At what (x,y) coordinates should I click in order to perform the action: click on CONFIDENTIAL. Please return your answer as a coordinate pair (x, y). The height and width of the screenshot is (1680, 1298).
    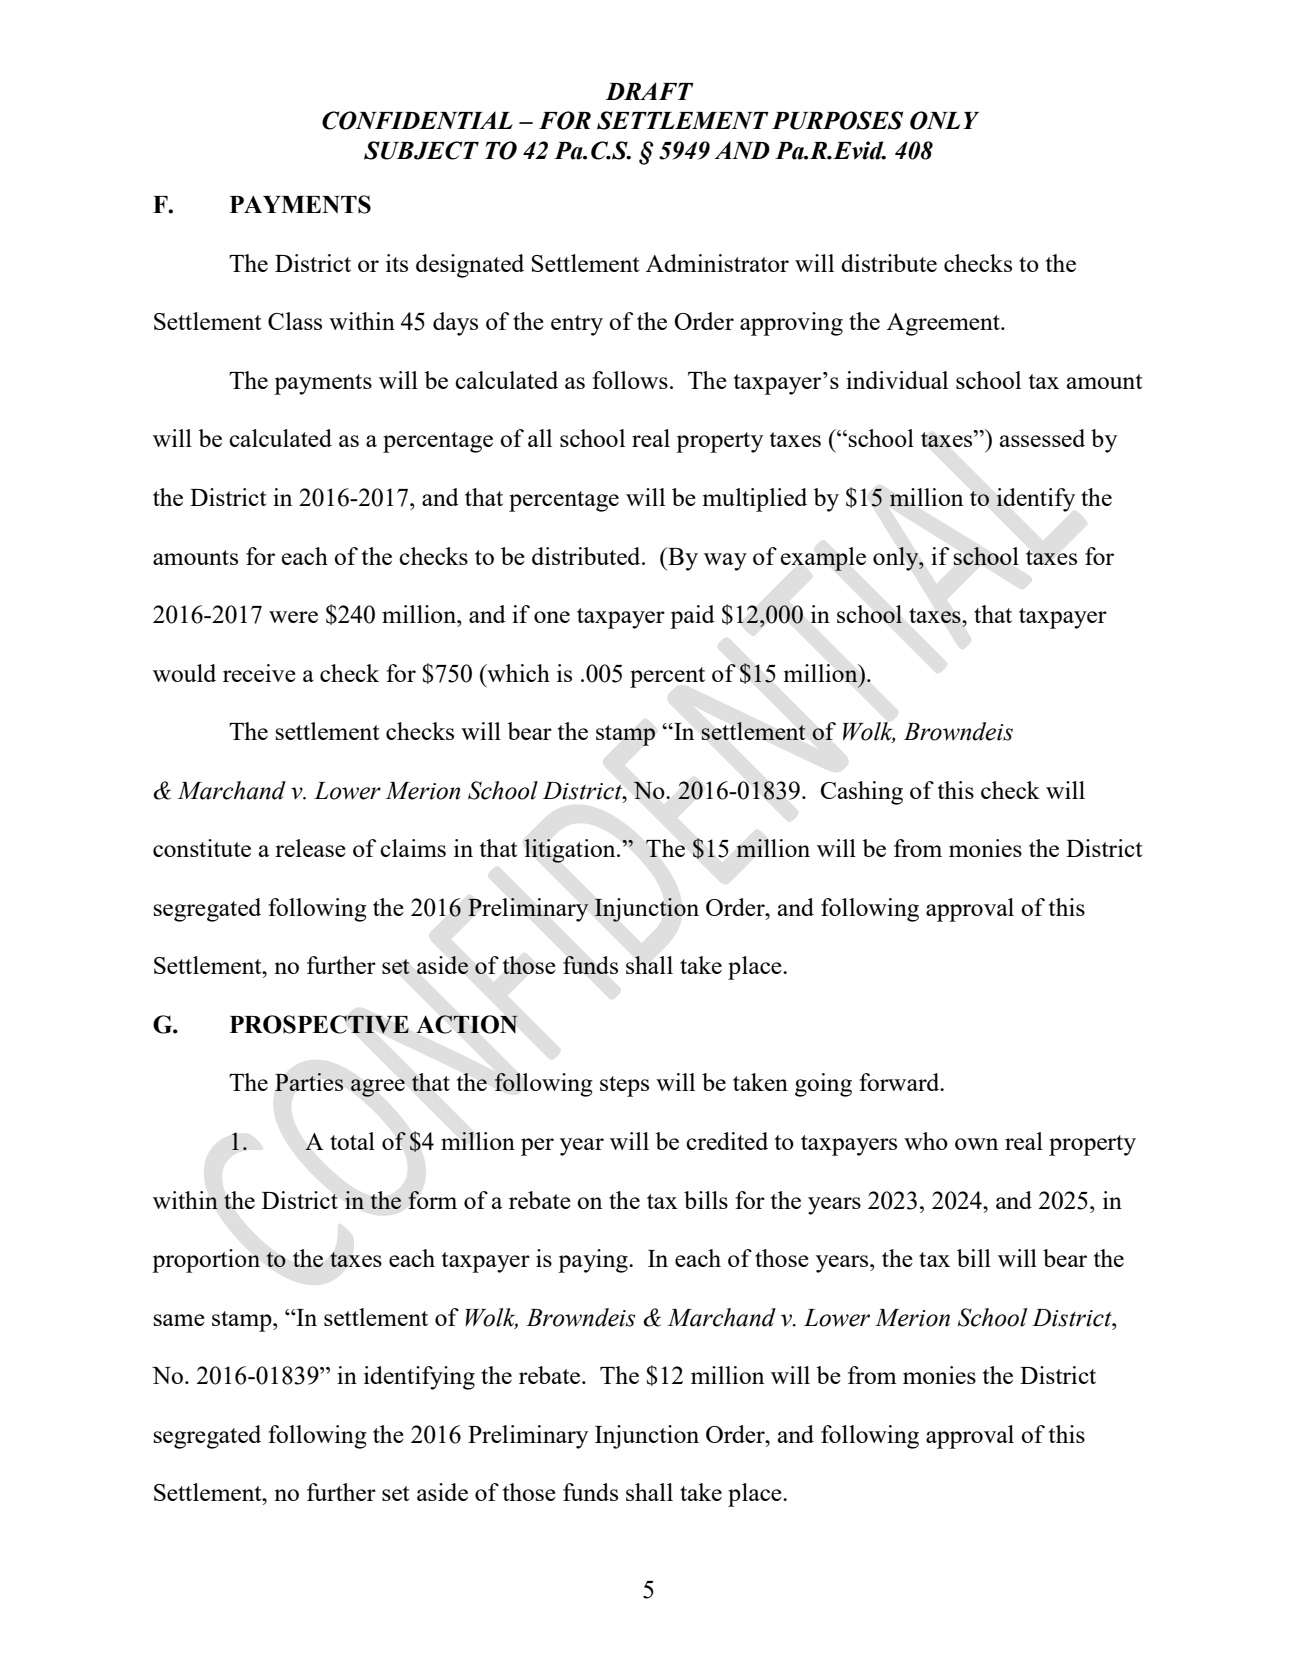
    Looking at the image, I should click on (417, 120).
